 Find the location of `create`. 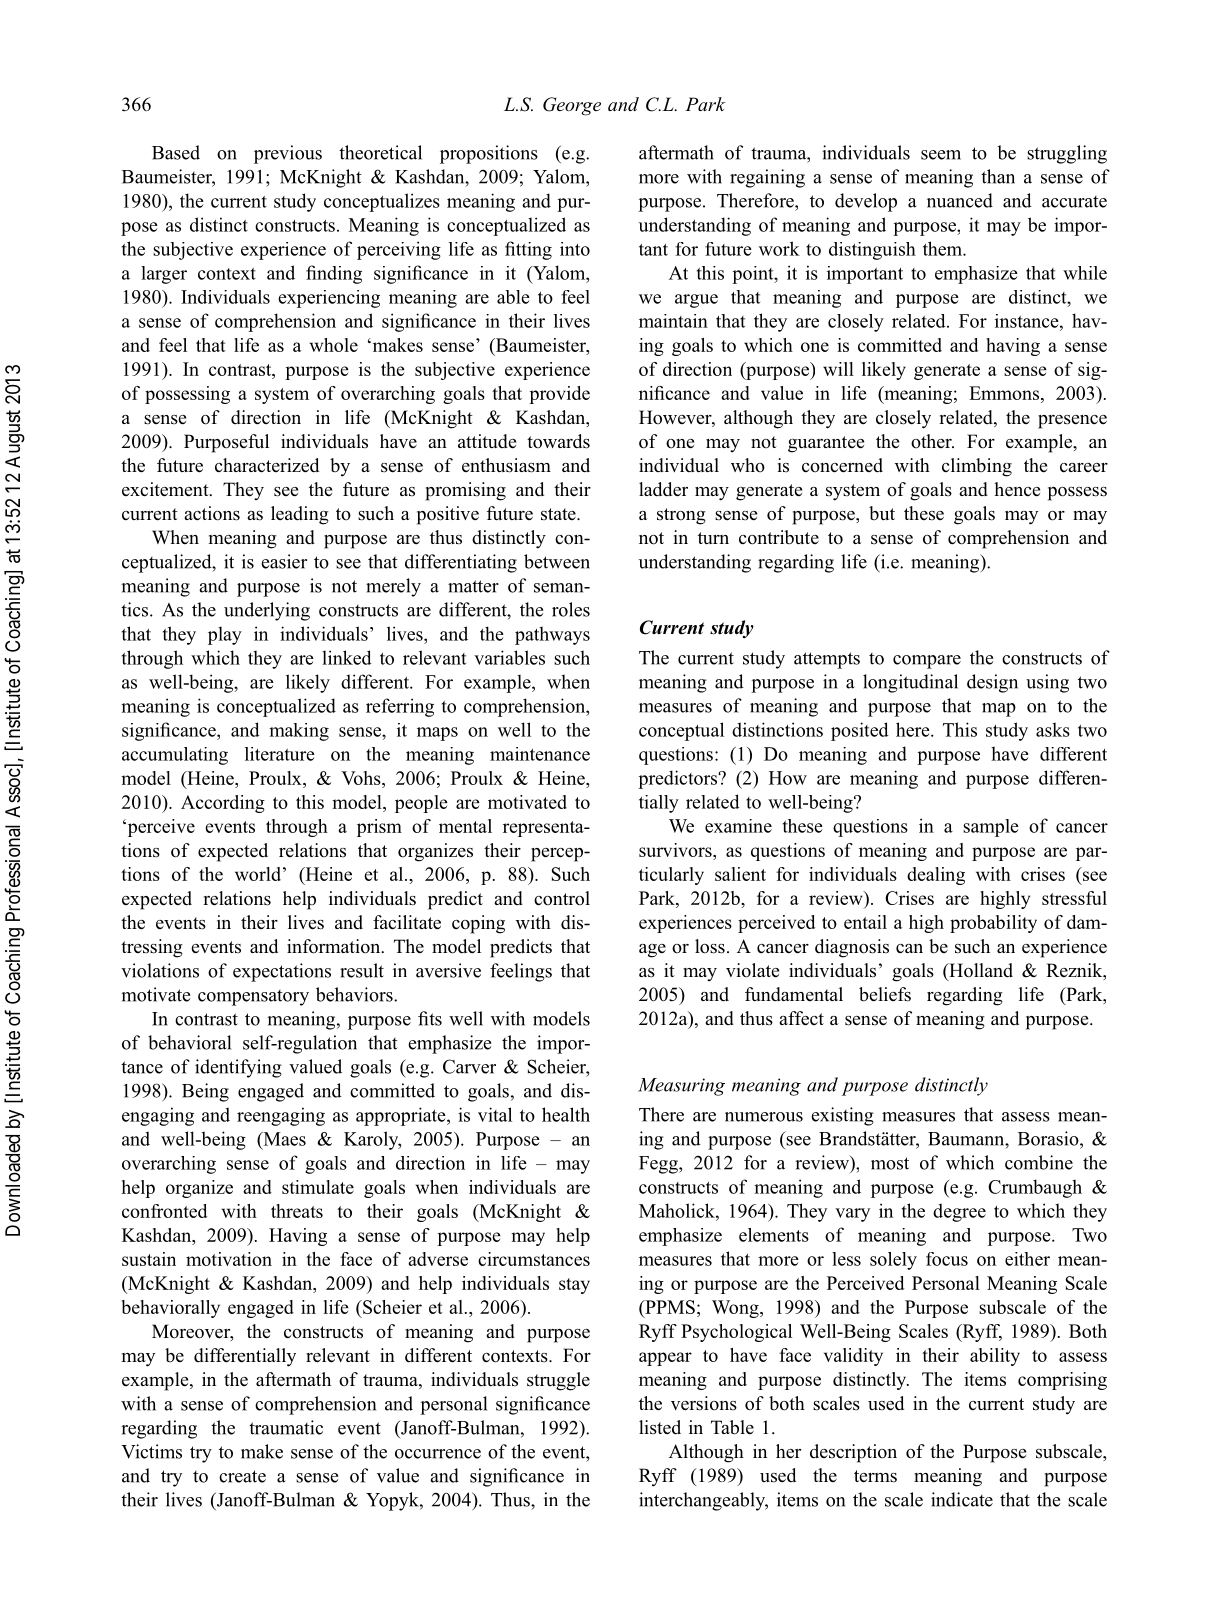

create is located at coordinates (242, 1476).
